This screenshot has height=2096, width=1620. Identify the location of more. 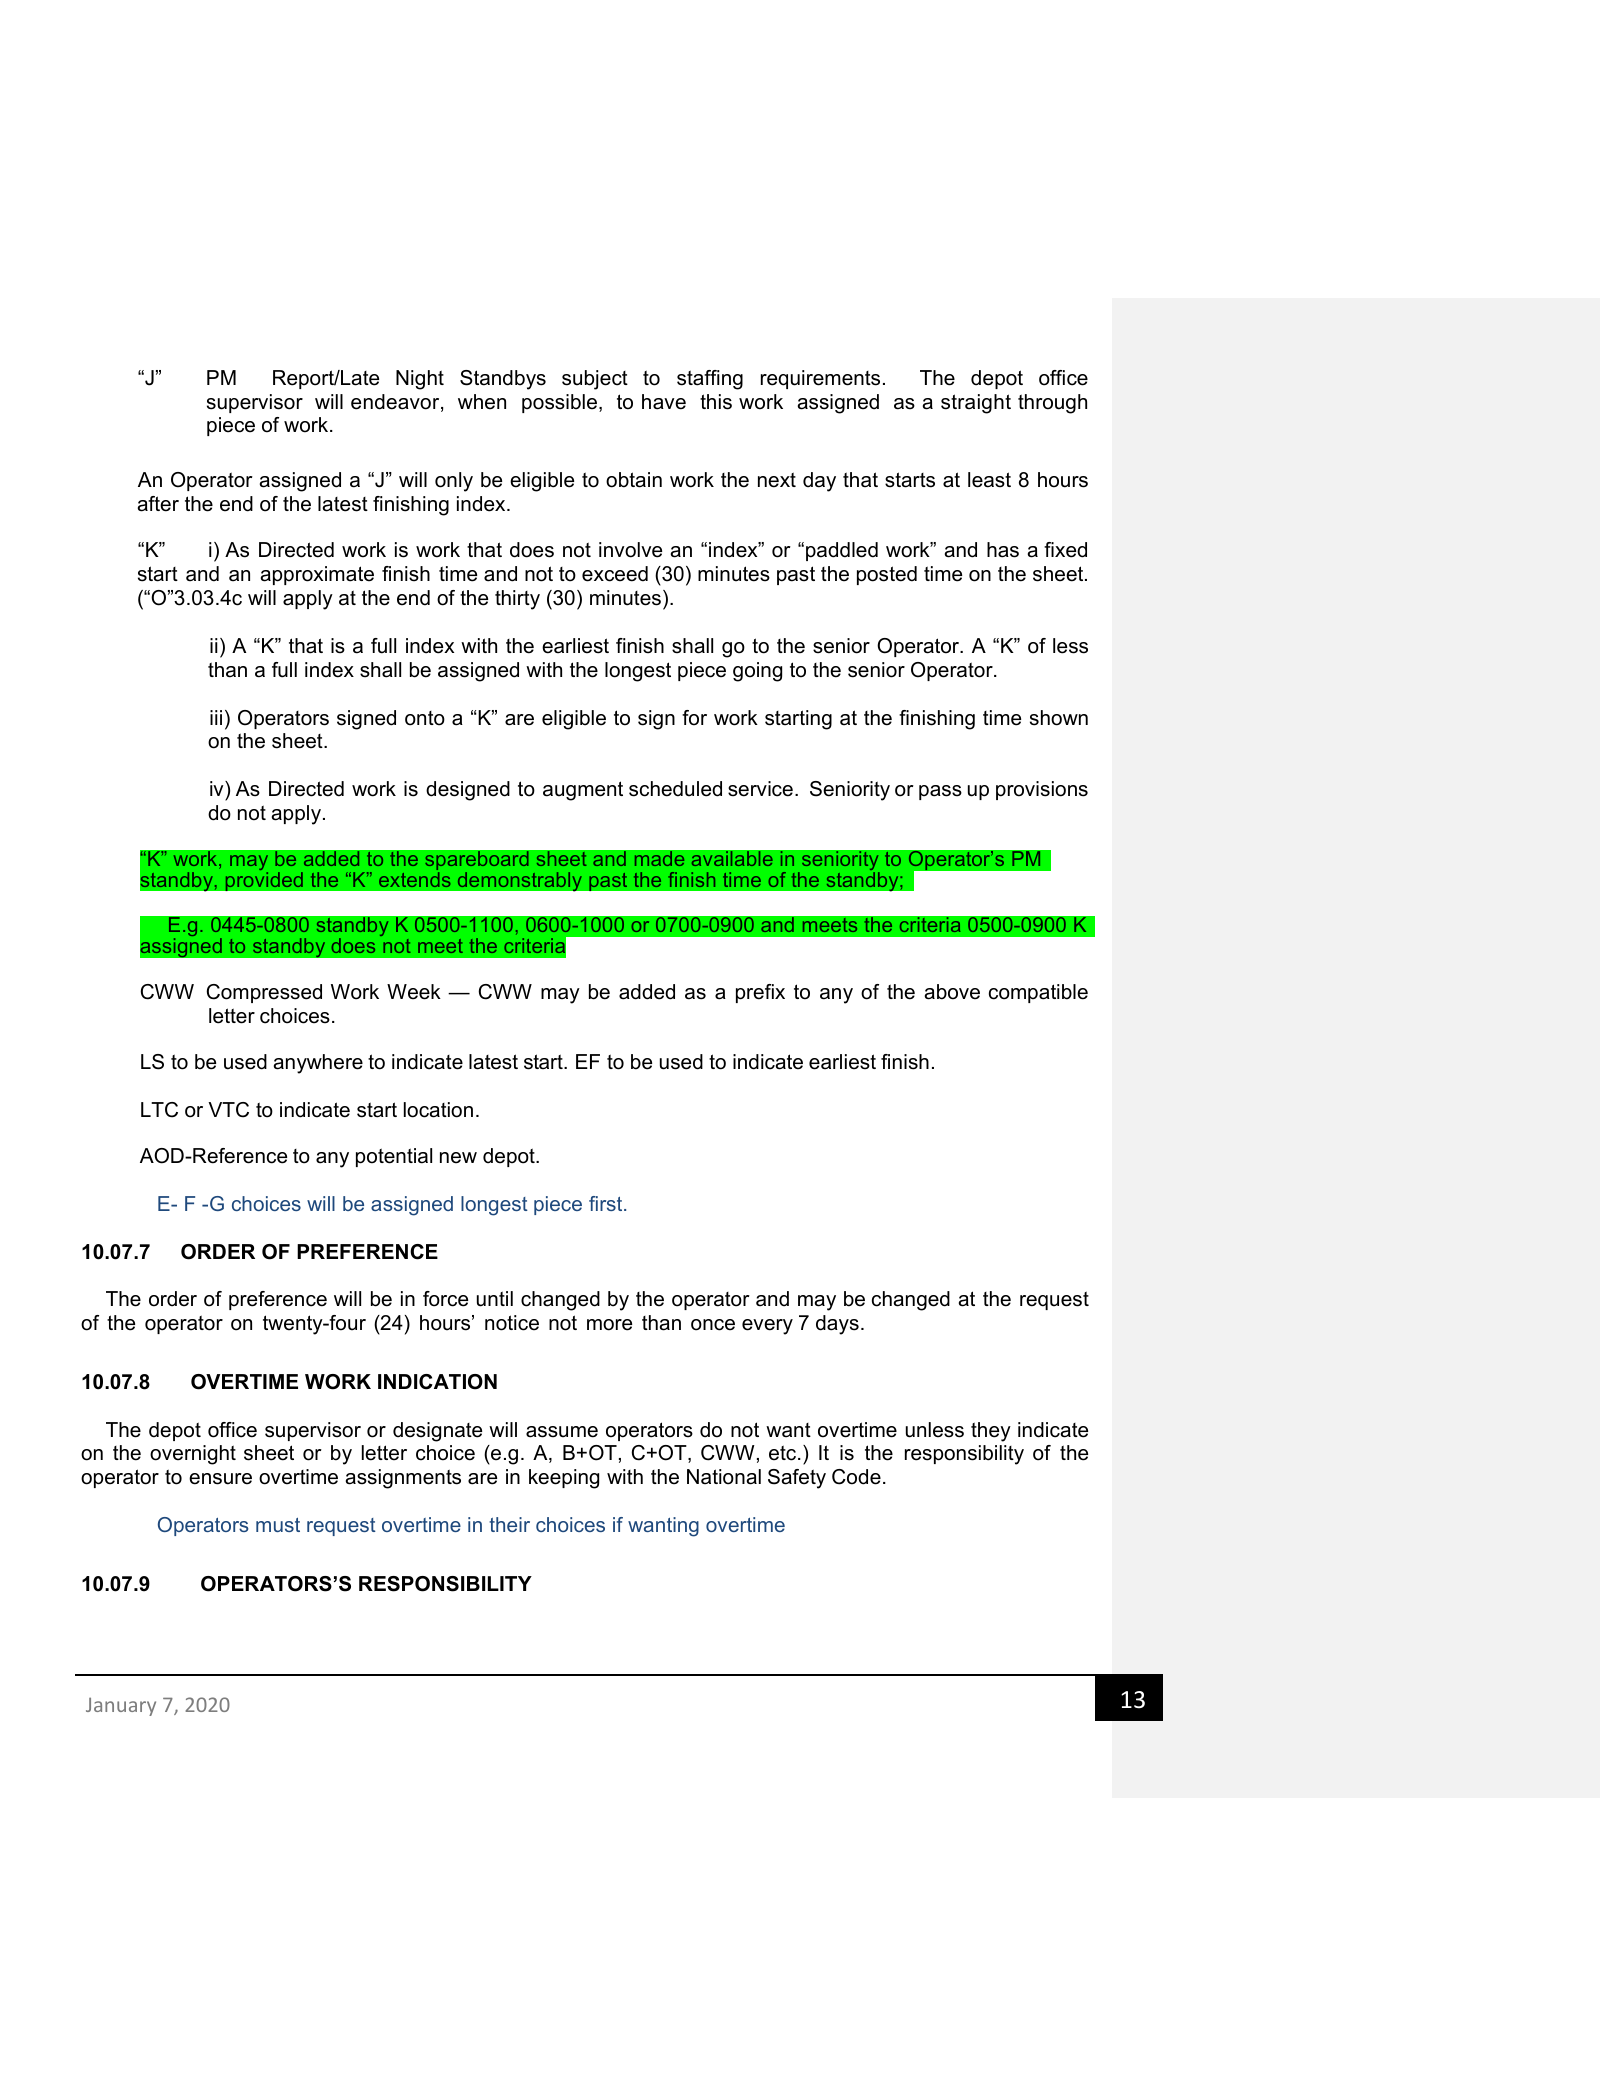
(609, 1325).
